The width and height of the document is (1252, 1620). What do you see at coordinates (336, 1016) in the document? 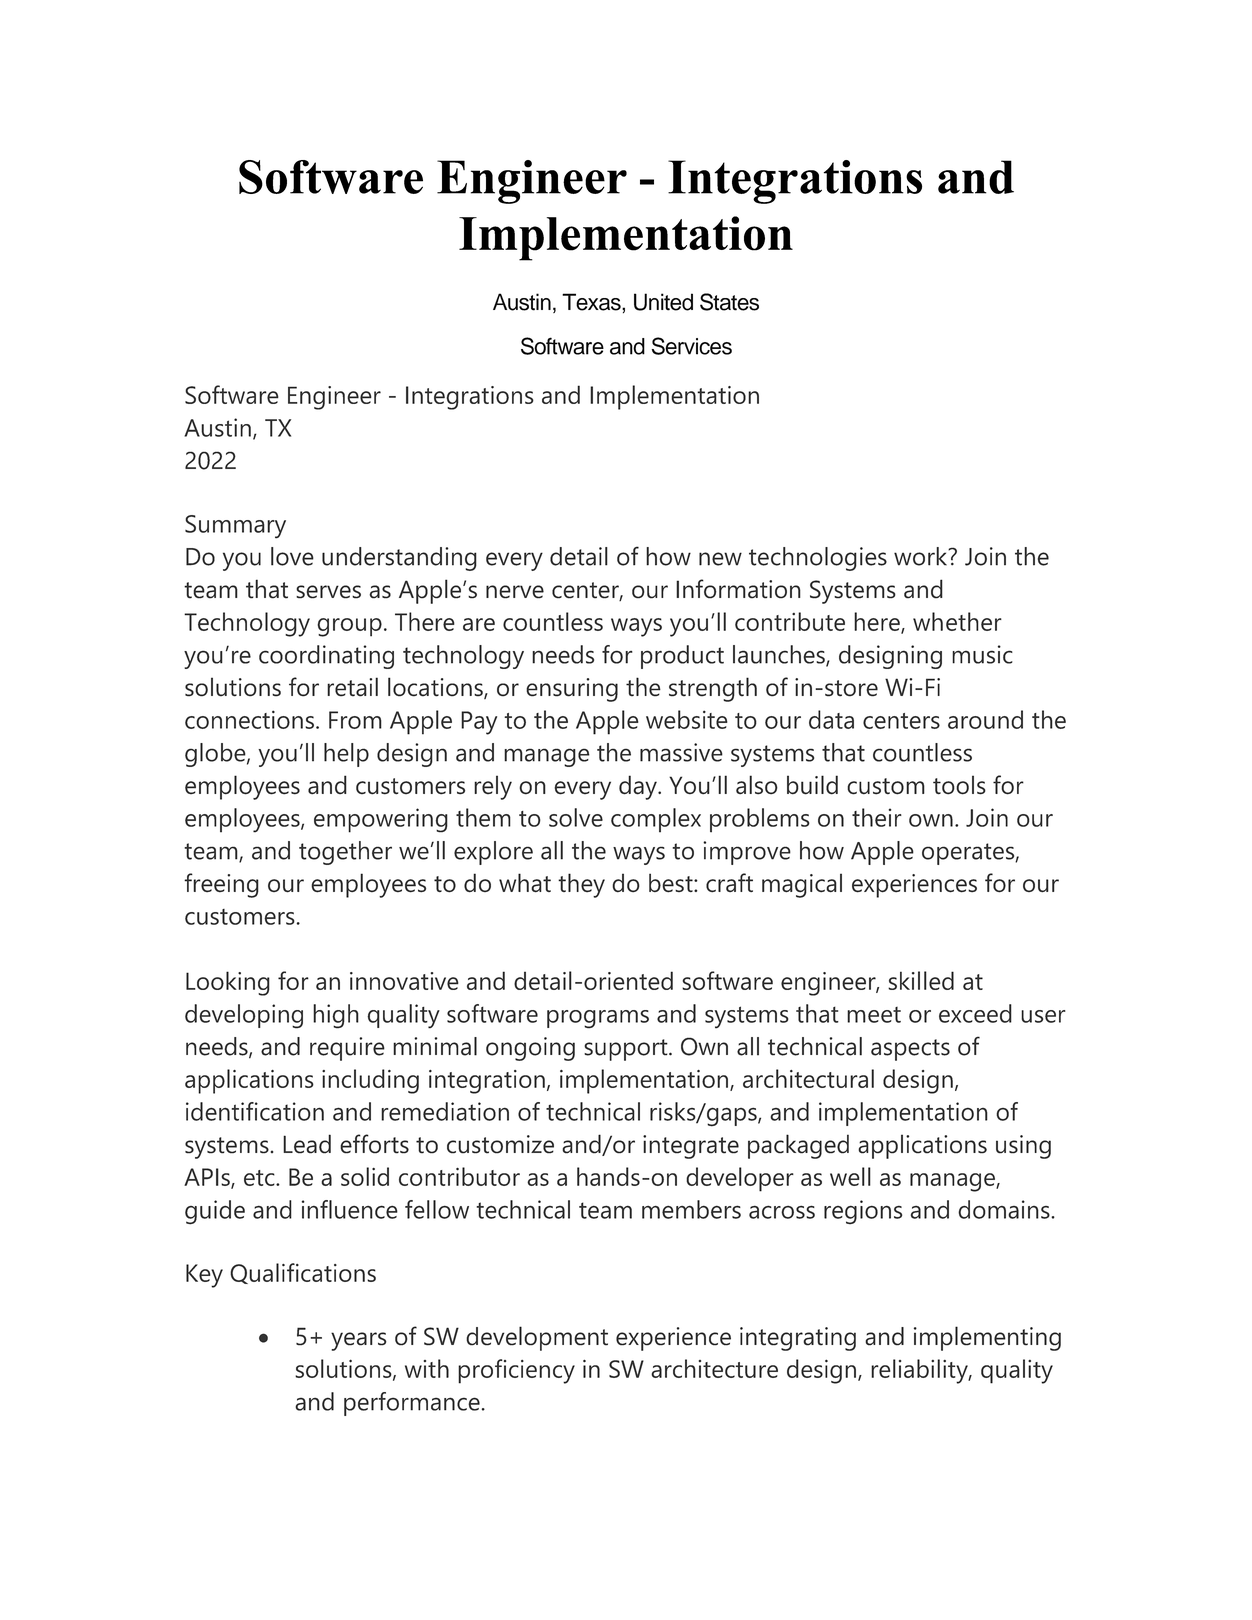
I see `high` at bounding box center [336, 1016].
